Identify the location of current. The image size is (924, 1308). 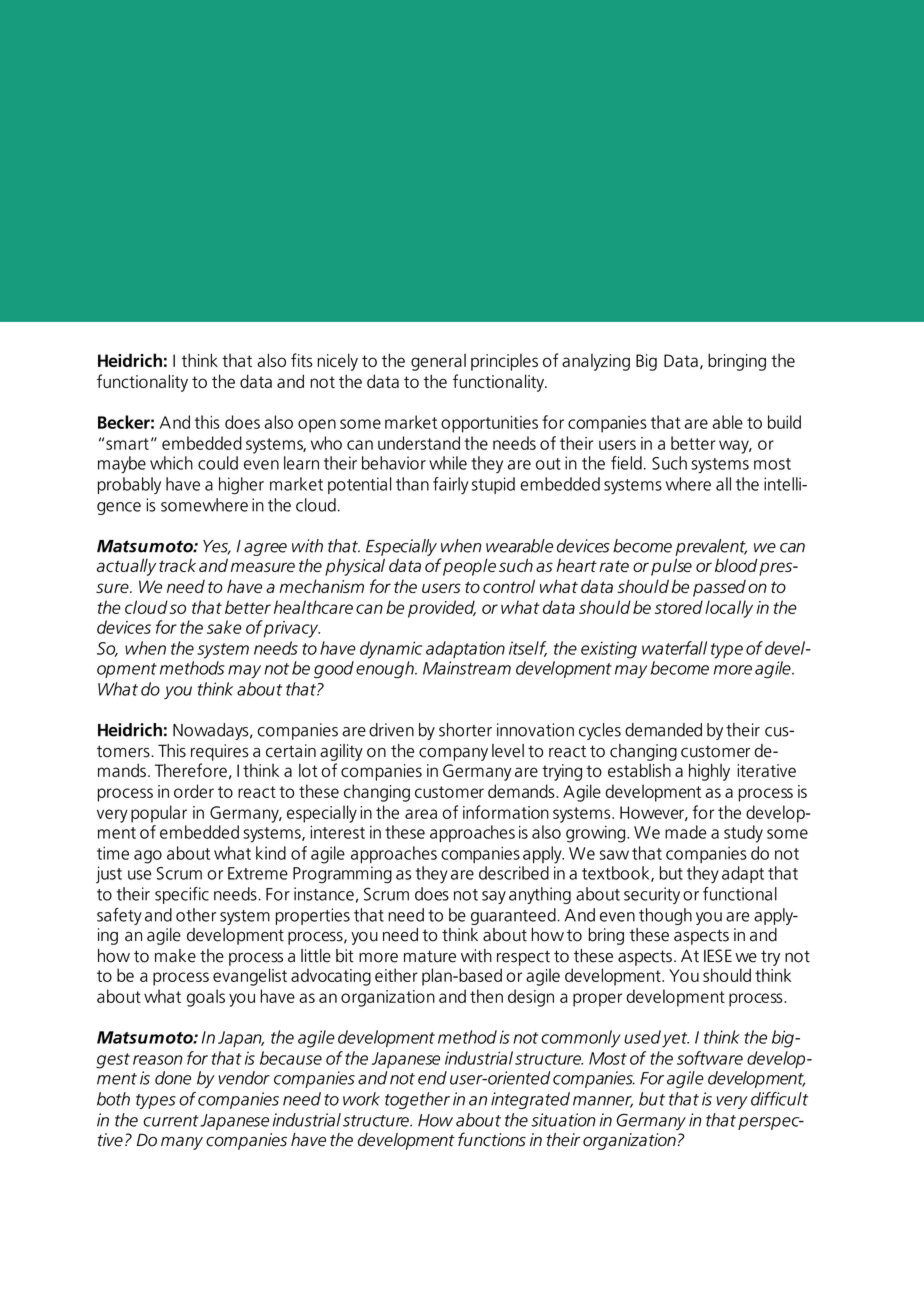
(171, 1121).
